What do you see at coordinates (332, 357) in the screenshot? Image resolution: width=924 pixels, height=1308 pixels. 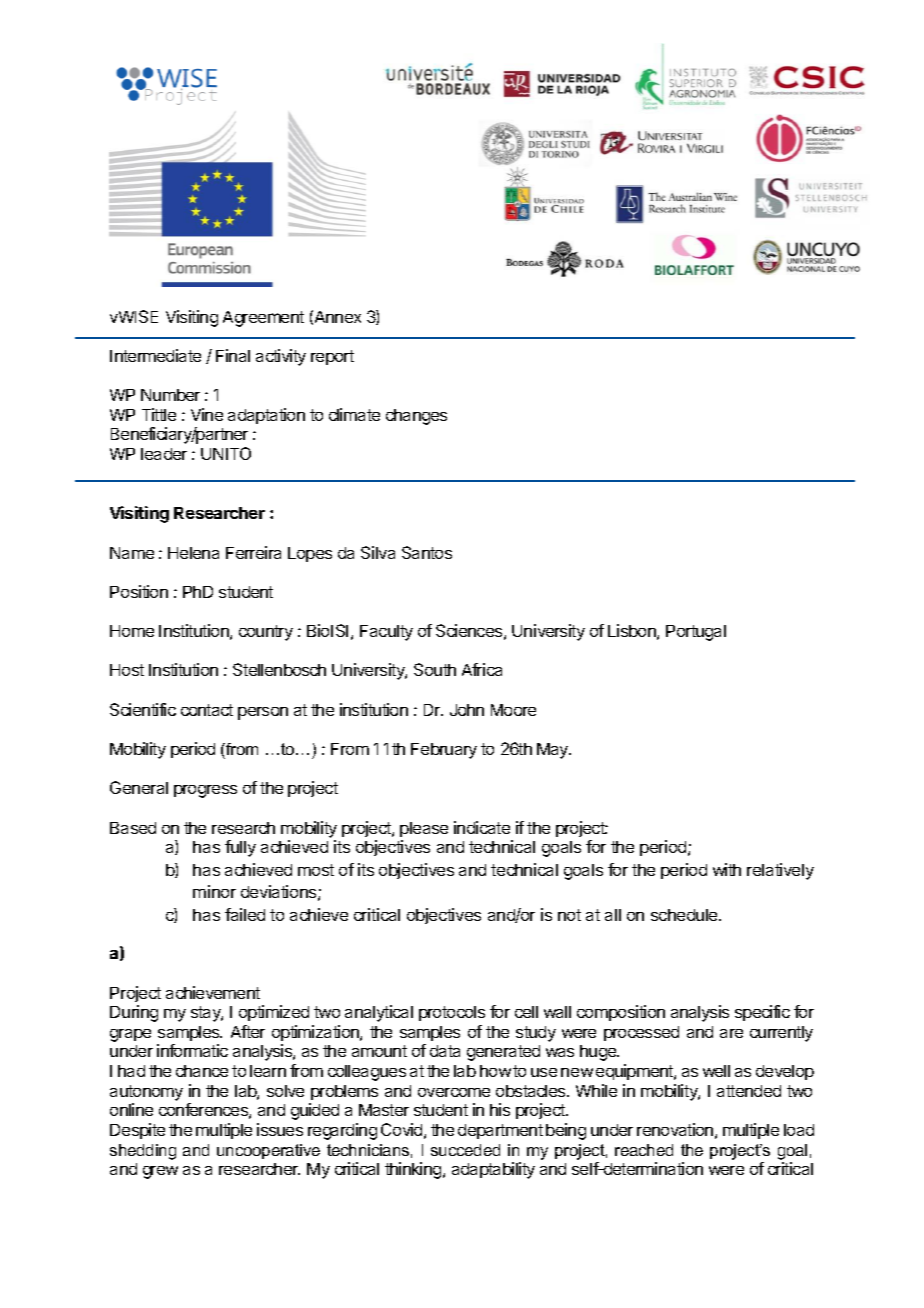 I see `report` at bounding box center [332, 357].
